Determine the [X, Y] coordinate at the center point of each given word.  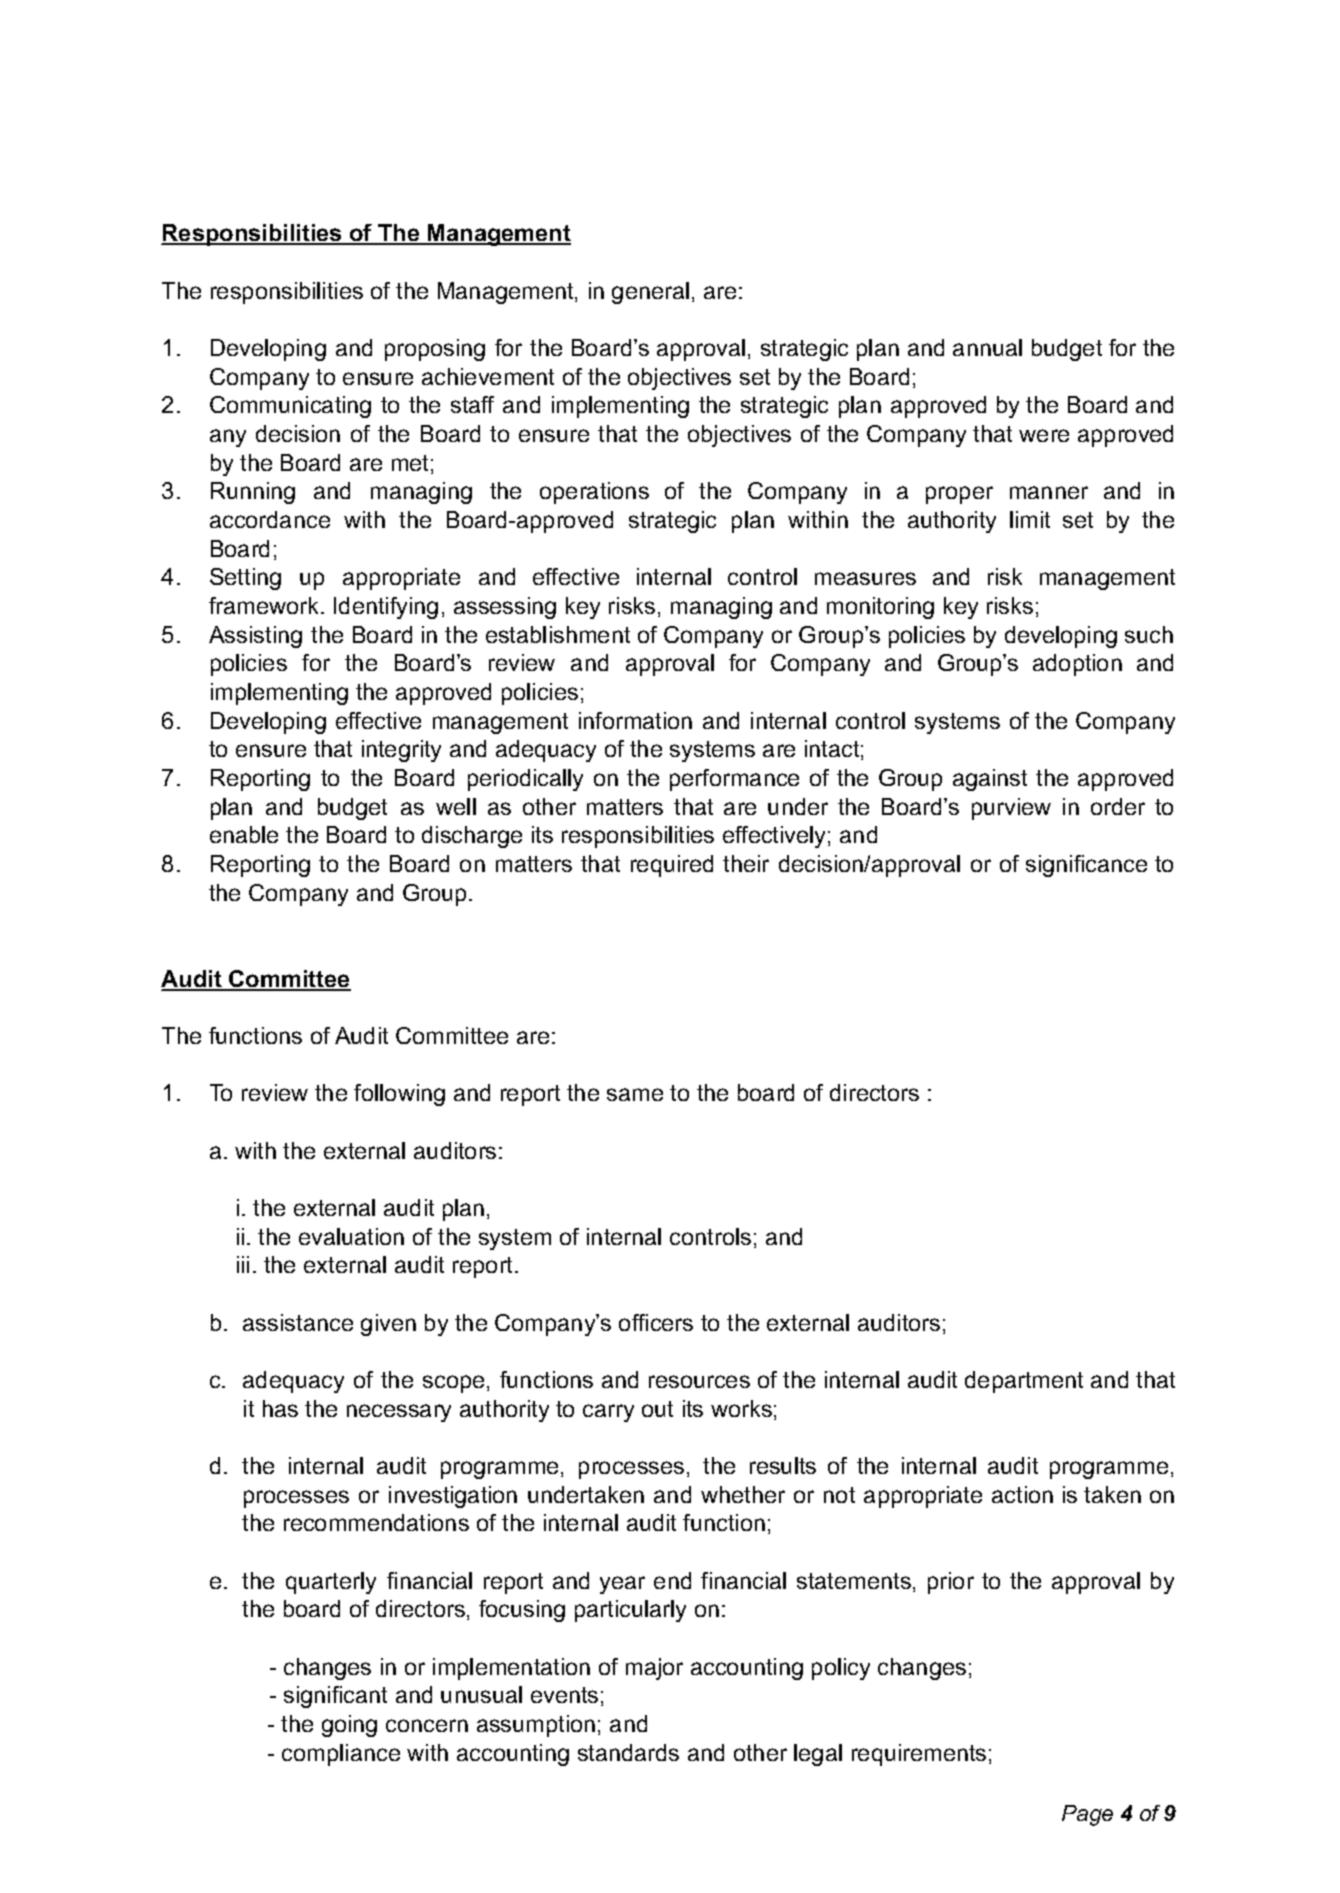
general [650, 293]
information [635, 720]
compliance [341, 1755]
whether [743, 1494]
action [1022, 1494]
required [672, 866]
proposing [435, 350]
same [635, 1094]
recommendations [376, 1522]
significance [1086, 866]
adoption [1077, 665]
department [1024, 1382]
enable [244, 834]
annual [987, 347]
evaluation [351, 1236]
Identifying [386, 608]
